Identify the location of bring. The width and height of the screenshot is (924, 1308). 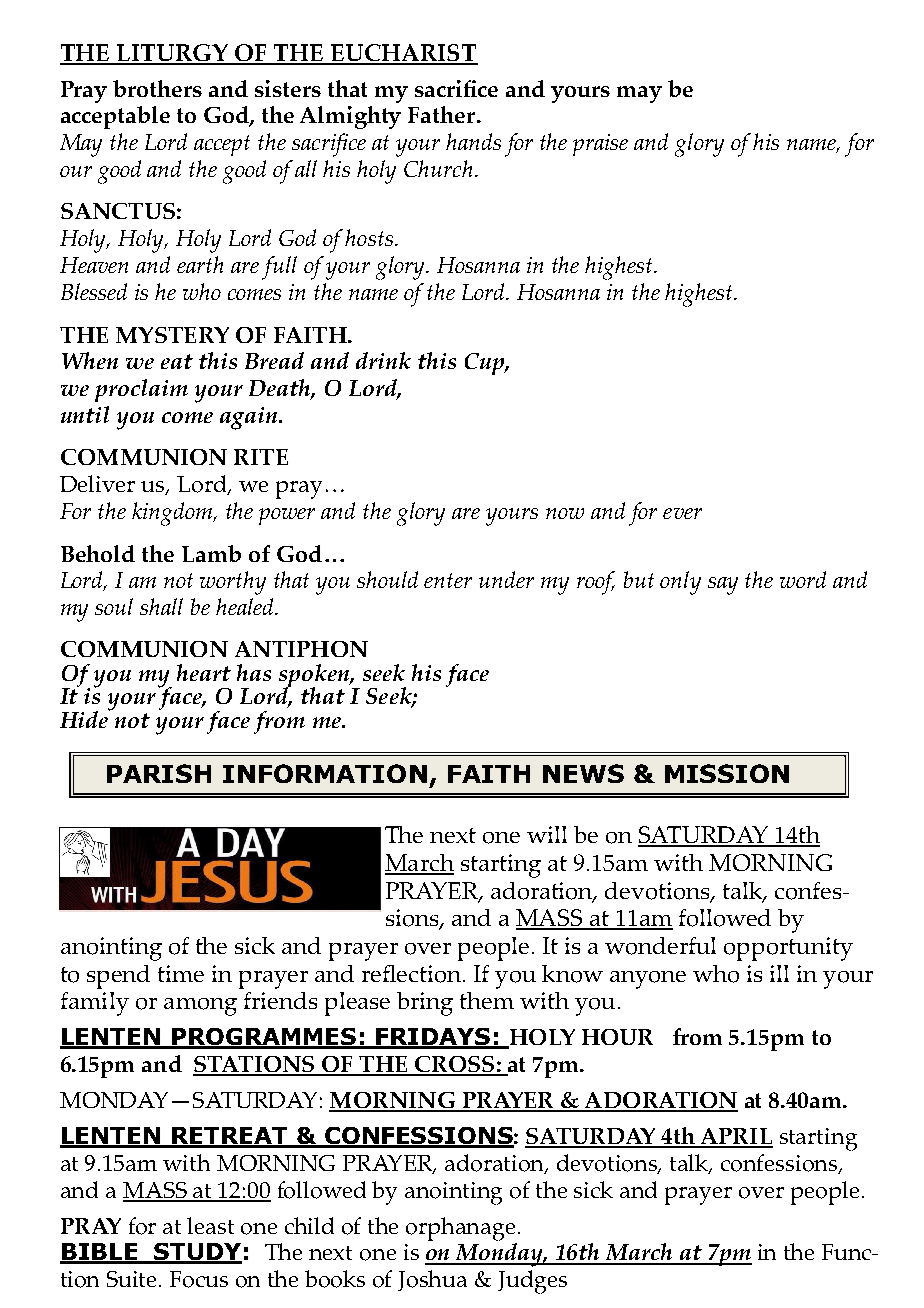
(425, 1004).
